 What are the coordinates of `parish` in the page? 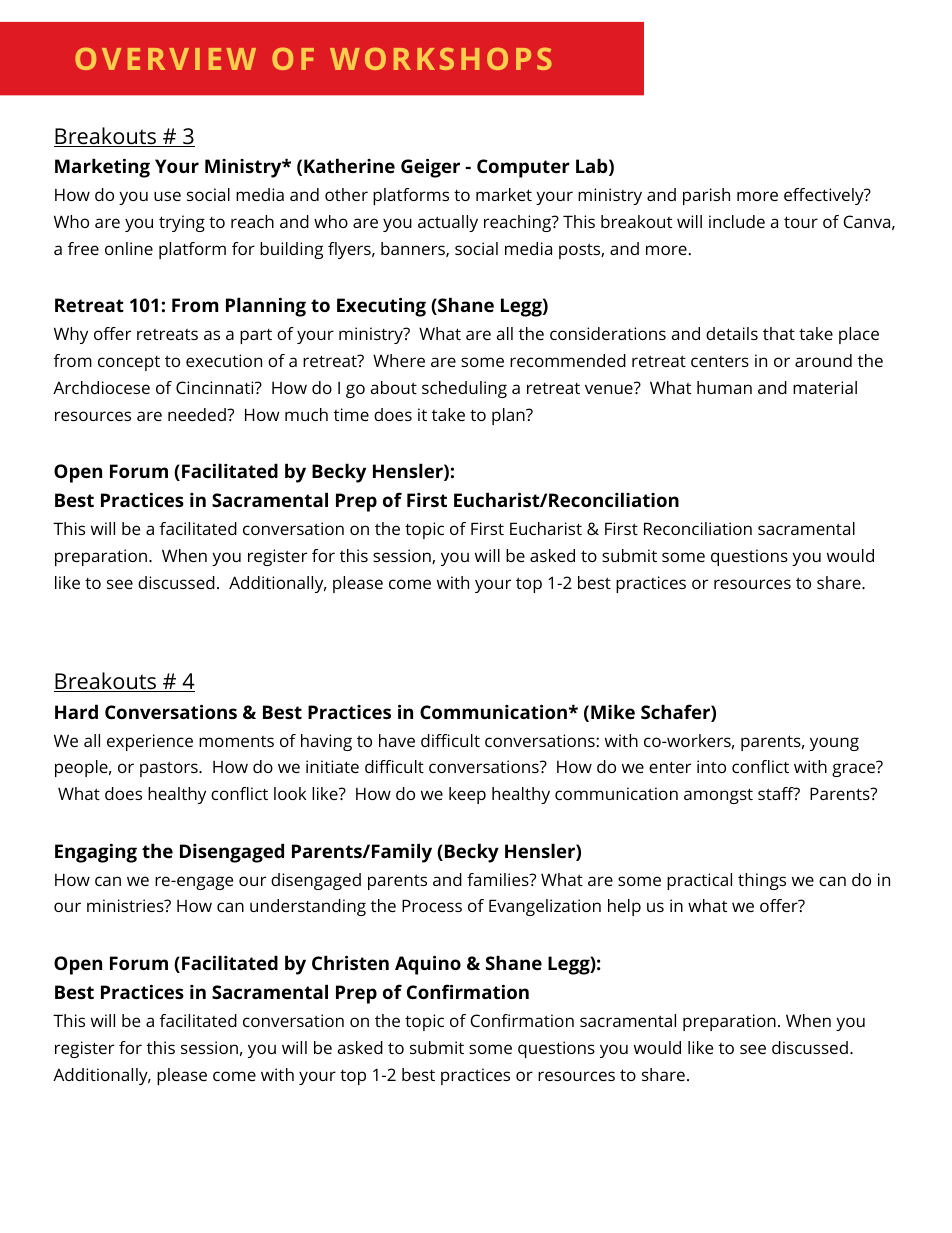 It's located at (706, 196).
